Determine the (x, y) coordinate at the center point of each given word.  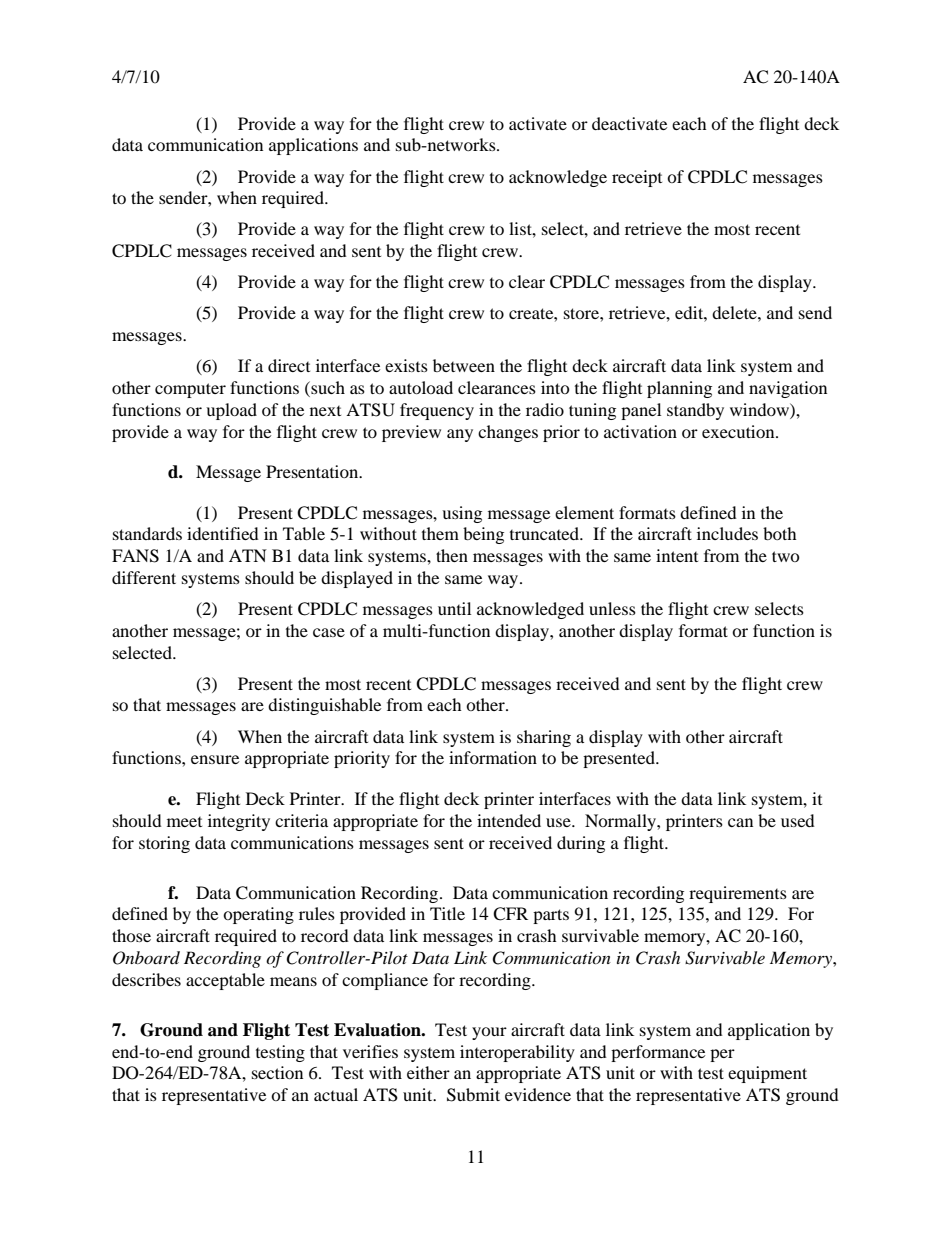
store (582, 313)
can (740, 822)
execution (739, 431)
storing (164, 844)
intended (509, 820)
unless (612, 608)
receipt (637, 178)
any (460, 435)
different (144, 577)
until (454, 608)
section (277, 1072)
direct (289, 365)
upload (231, 411)
